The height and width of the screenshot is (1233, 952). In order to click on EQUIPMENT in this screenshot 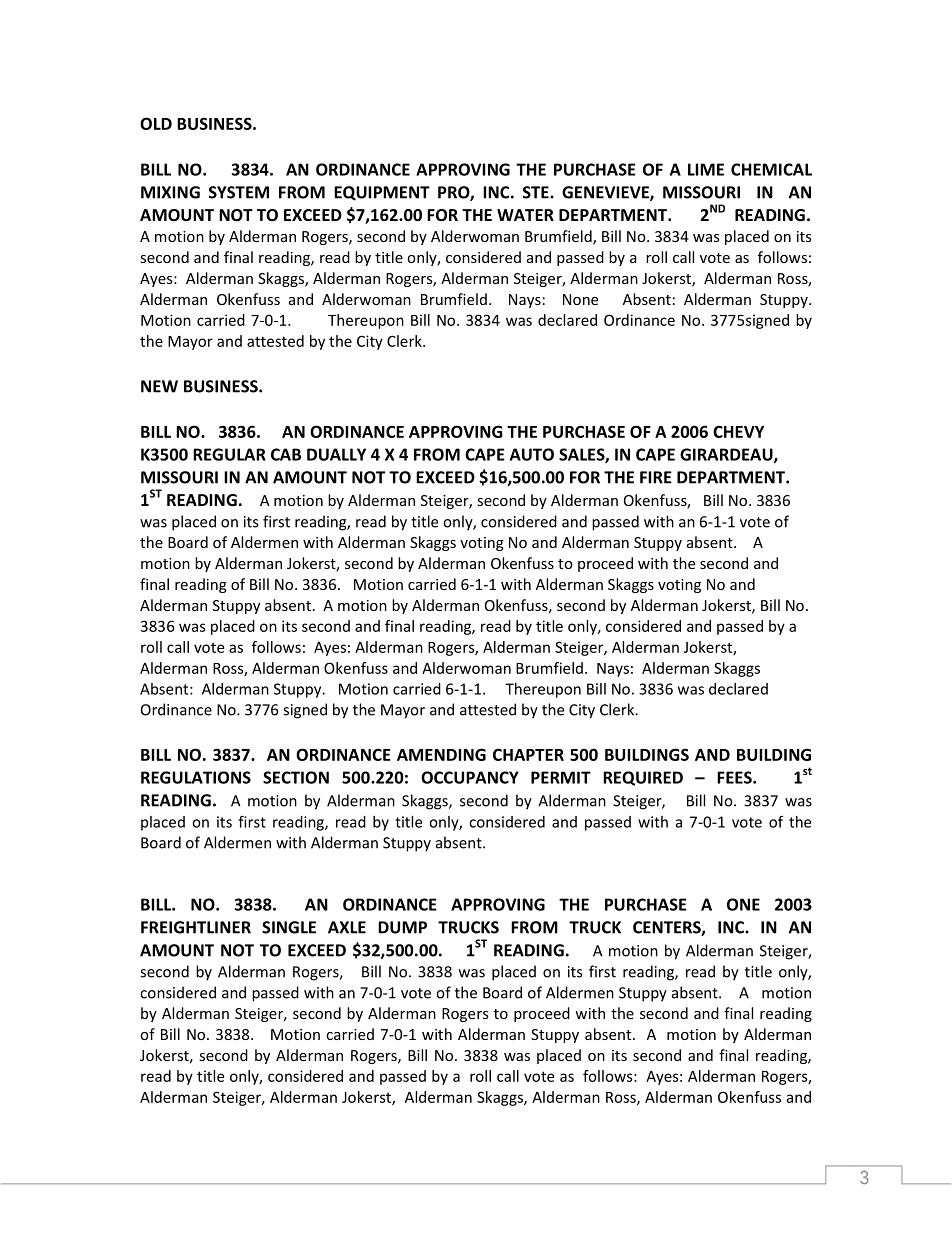, I will do `click(382, 193)`.
